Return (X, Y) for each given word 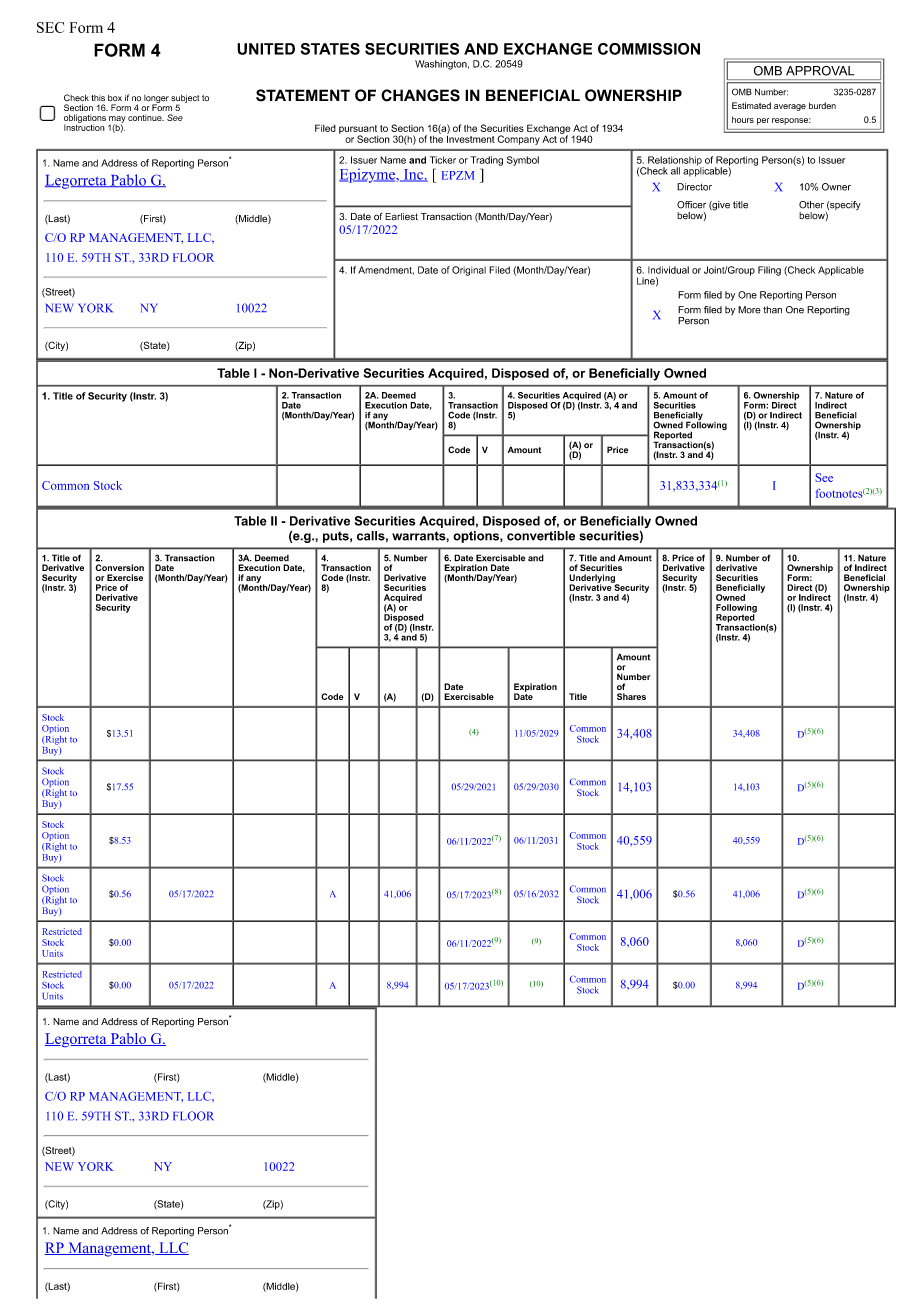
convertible (541, 536)
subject (185, 100)
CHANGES (420, 95)
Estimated (751, 105)
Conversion (119, 567)
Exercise (125, 577)
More (749, 310)
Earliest (401, 217)
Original (469, 271)
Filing (769, 271)
